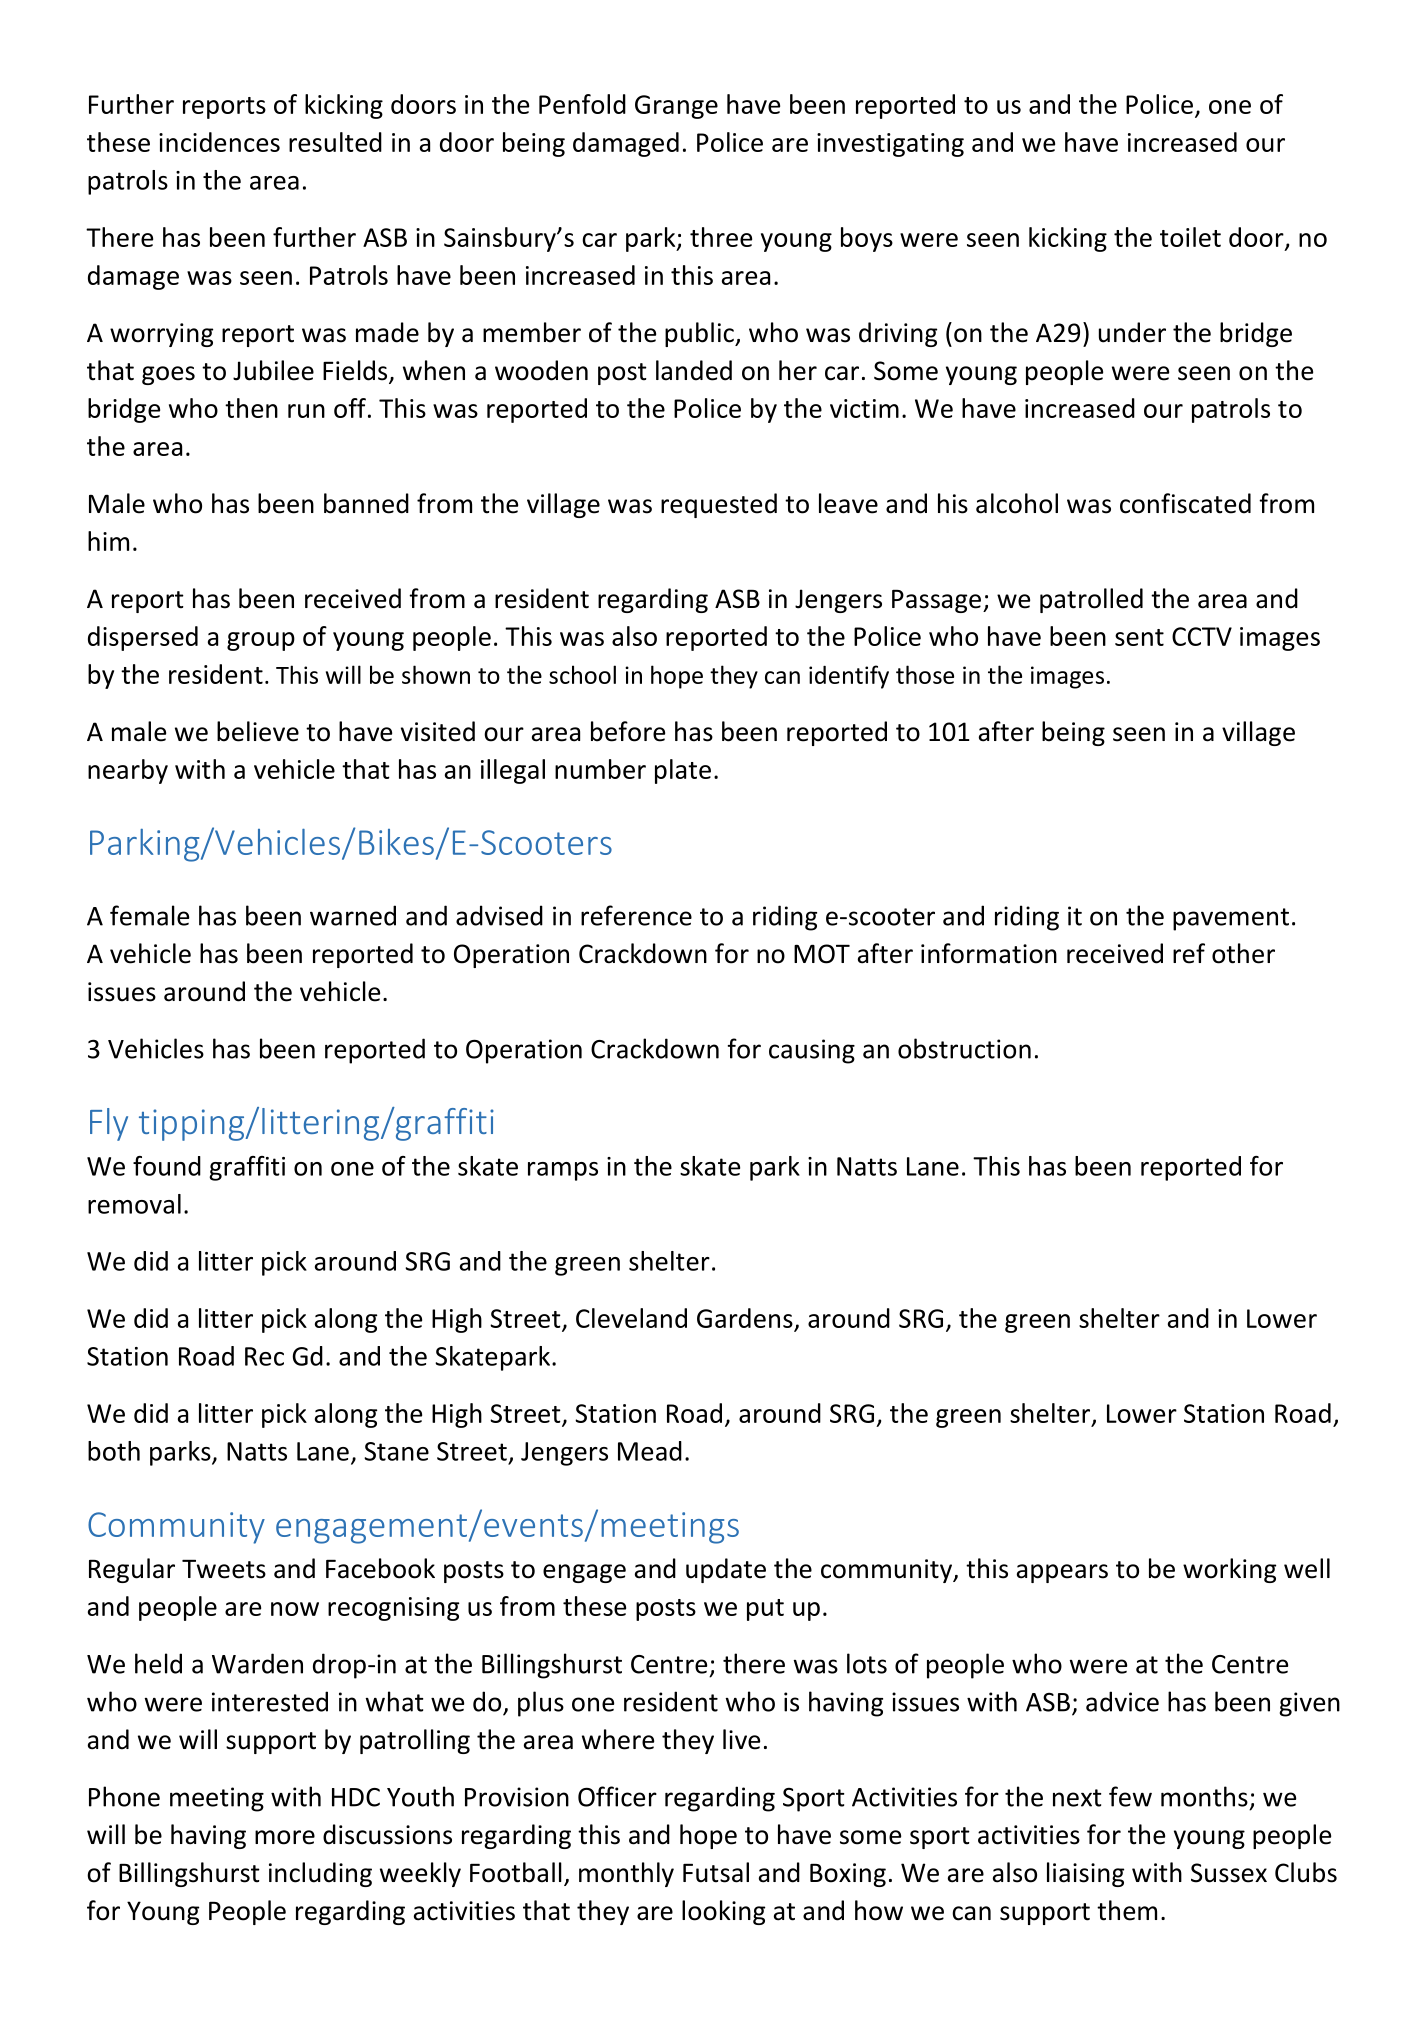 This screenshot has width=1428, height=2021. Describe the element at coordinates (285, 1837) in the screenshot. I see `more` at that location.
